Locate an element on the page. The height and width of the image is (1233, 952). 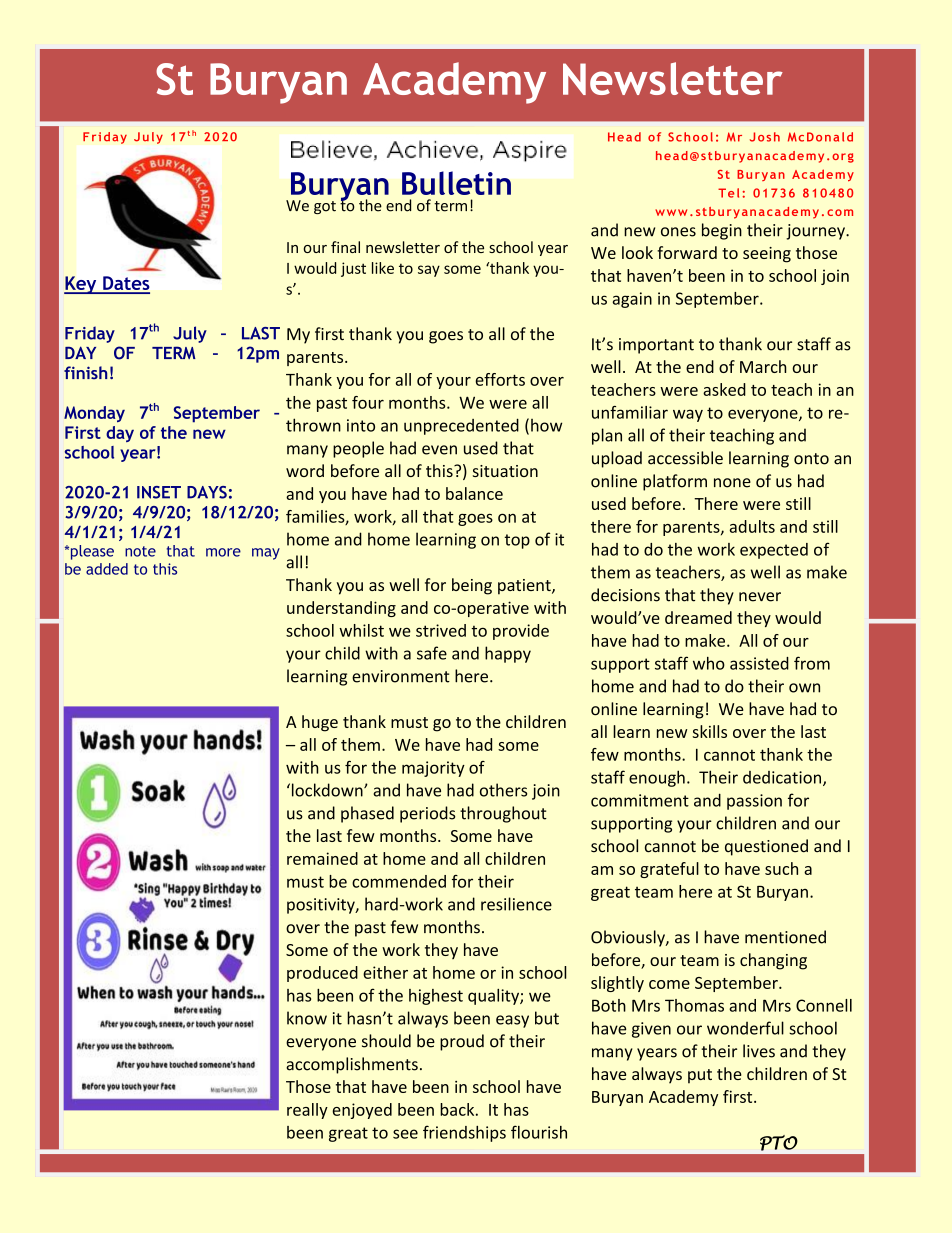
added is located at coordinates (107, 569).
